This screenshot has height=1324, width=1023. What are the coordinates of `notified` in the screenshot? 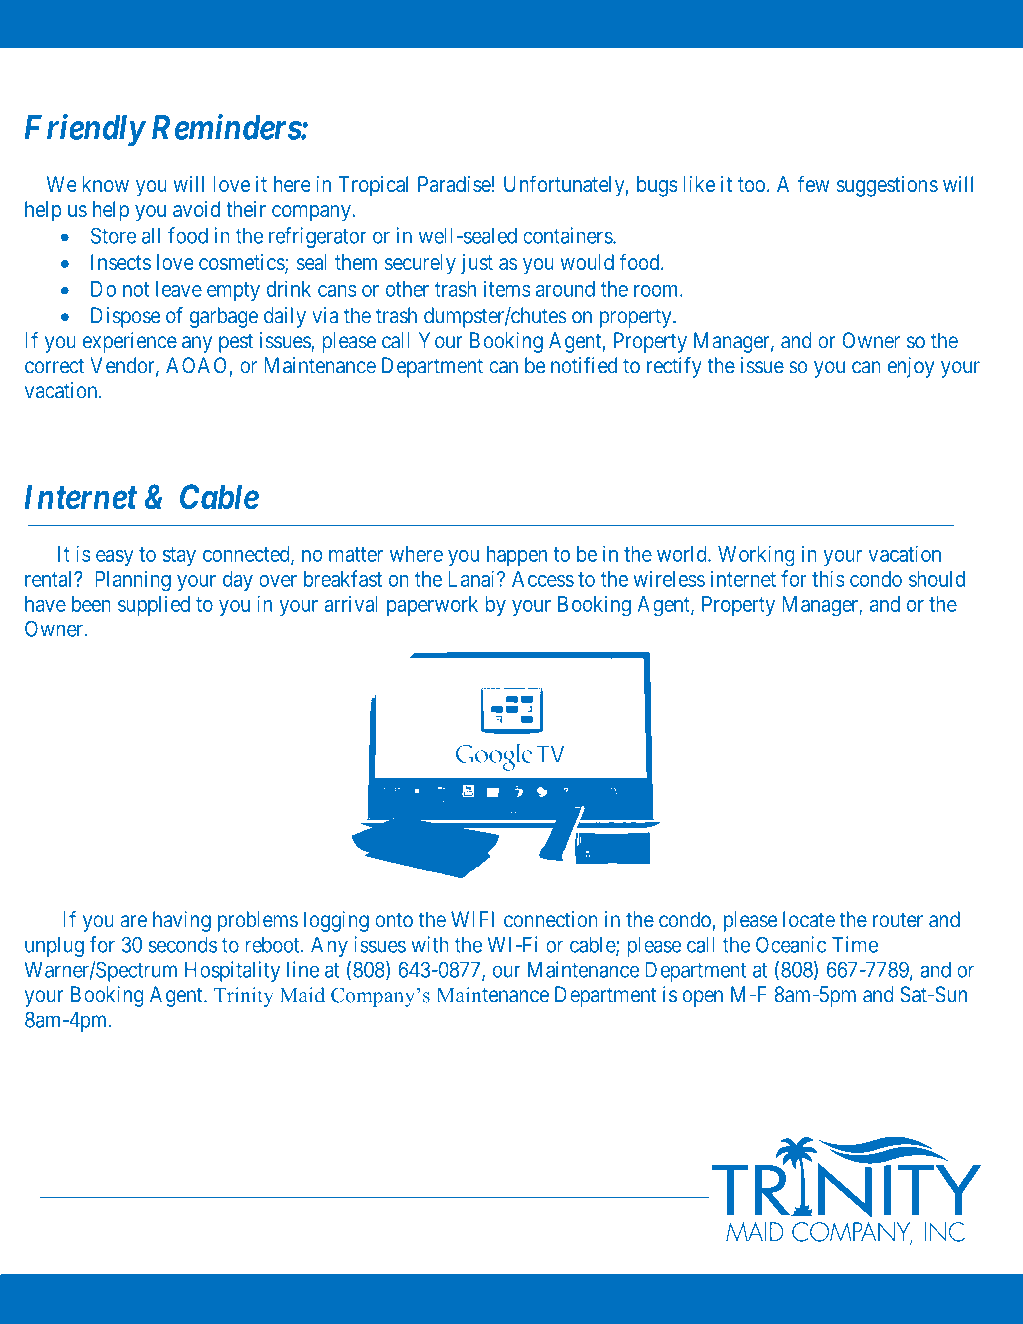 It's located at (584, 365).
